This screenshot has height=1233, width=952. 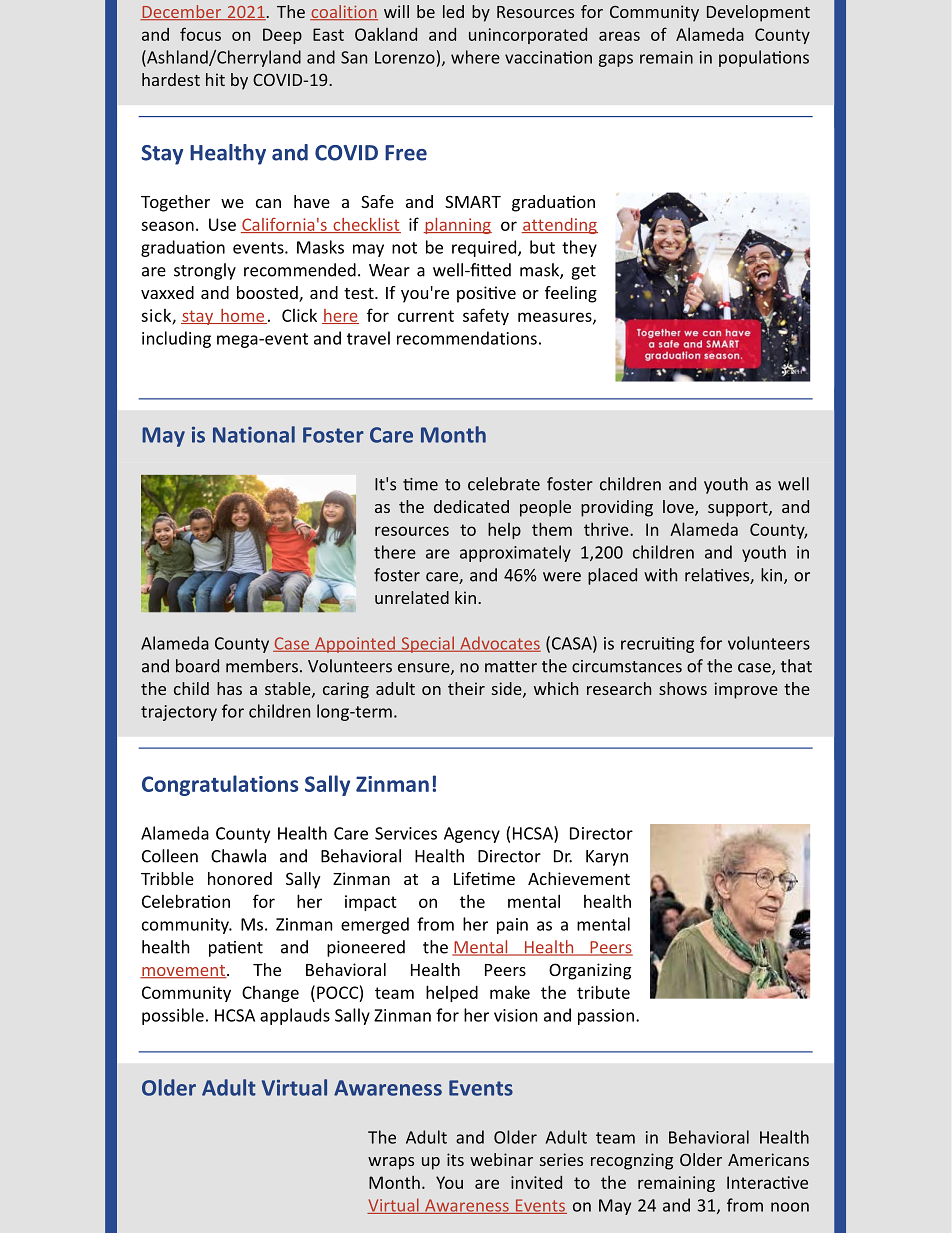 What do you see at coordinates (739, 509) in the screenshot?
I see `support` at bounding box center [739, 509].
